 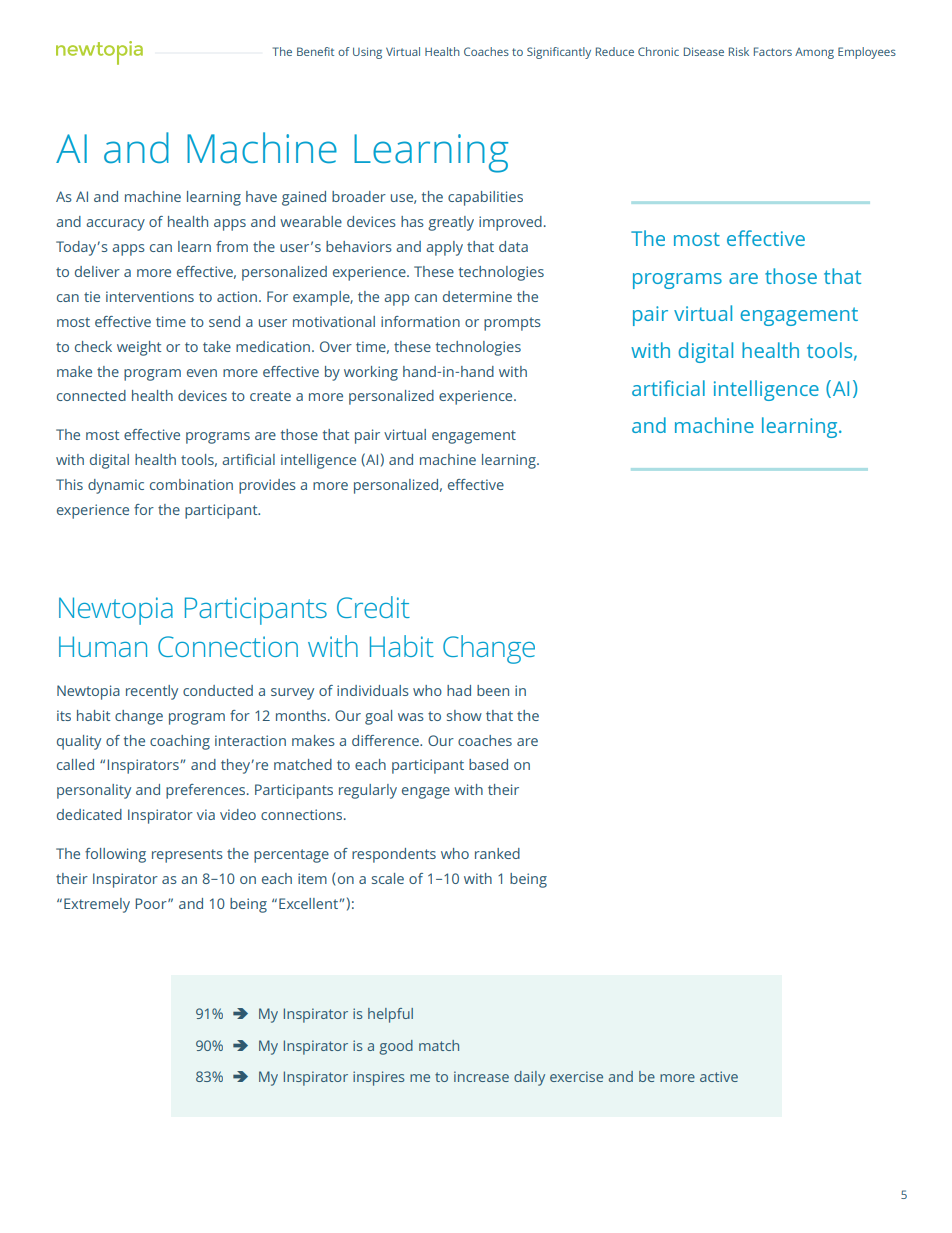 What do you see at coordinates (481, 1076) in the page?
I see `increase` at bounding box center [481, 1076].
